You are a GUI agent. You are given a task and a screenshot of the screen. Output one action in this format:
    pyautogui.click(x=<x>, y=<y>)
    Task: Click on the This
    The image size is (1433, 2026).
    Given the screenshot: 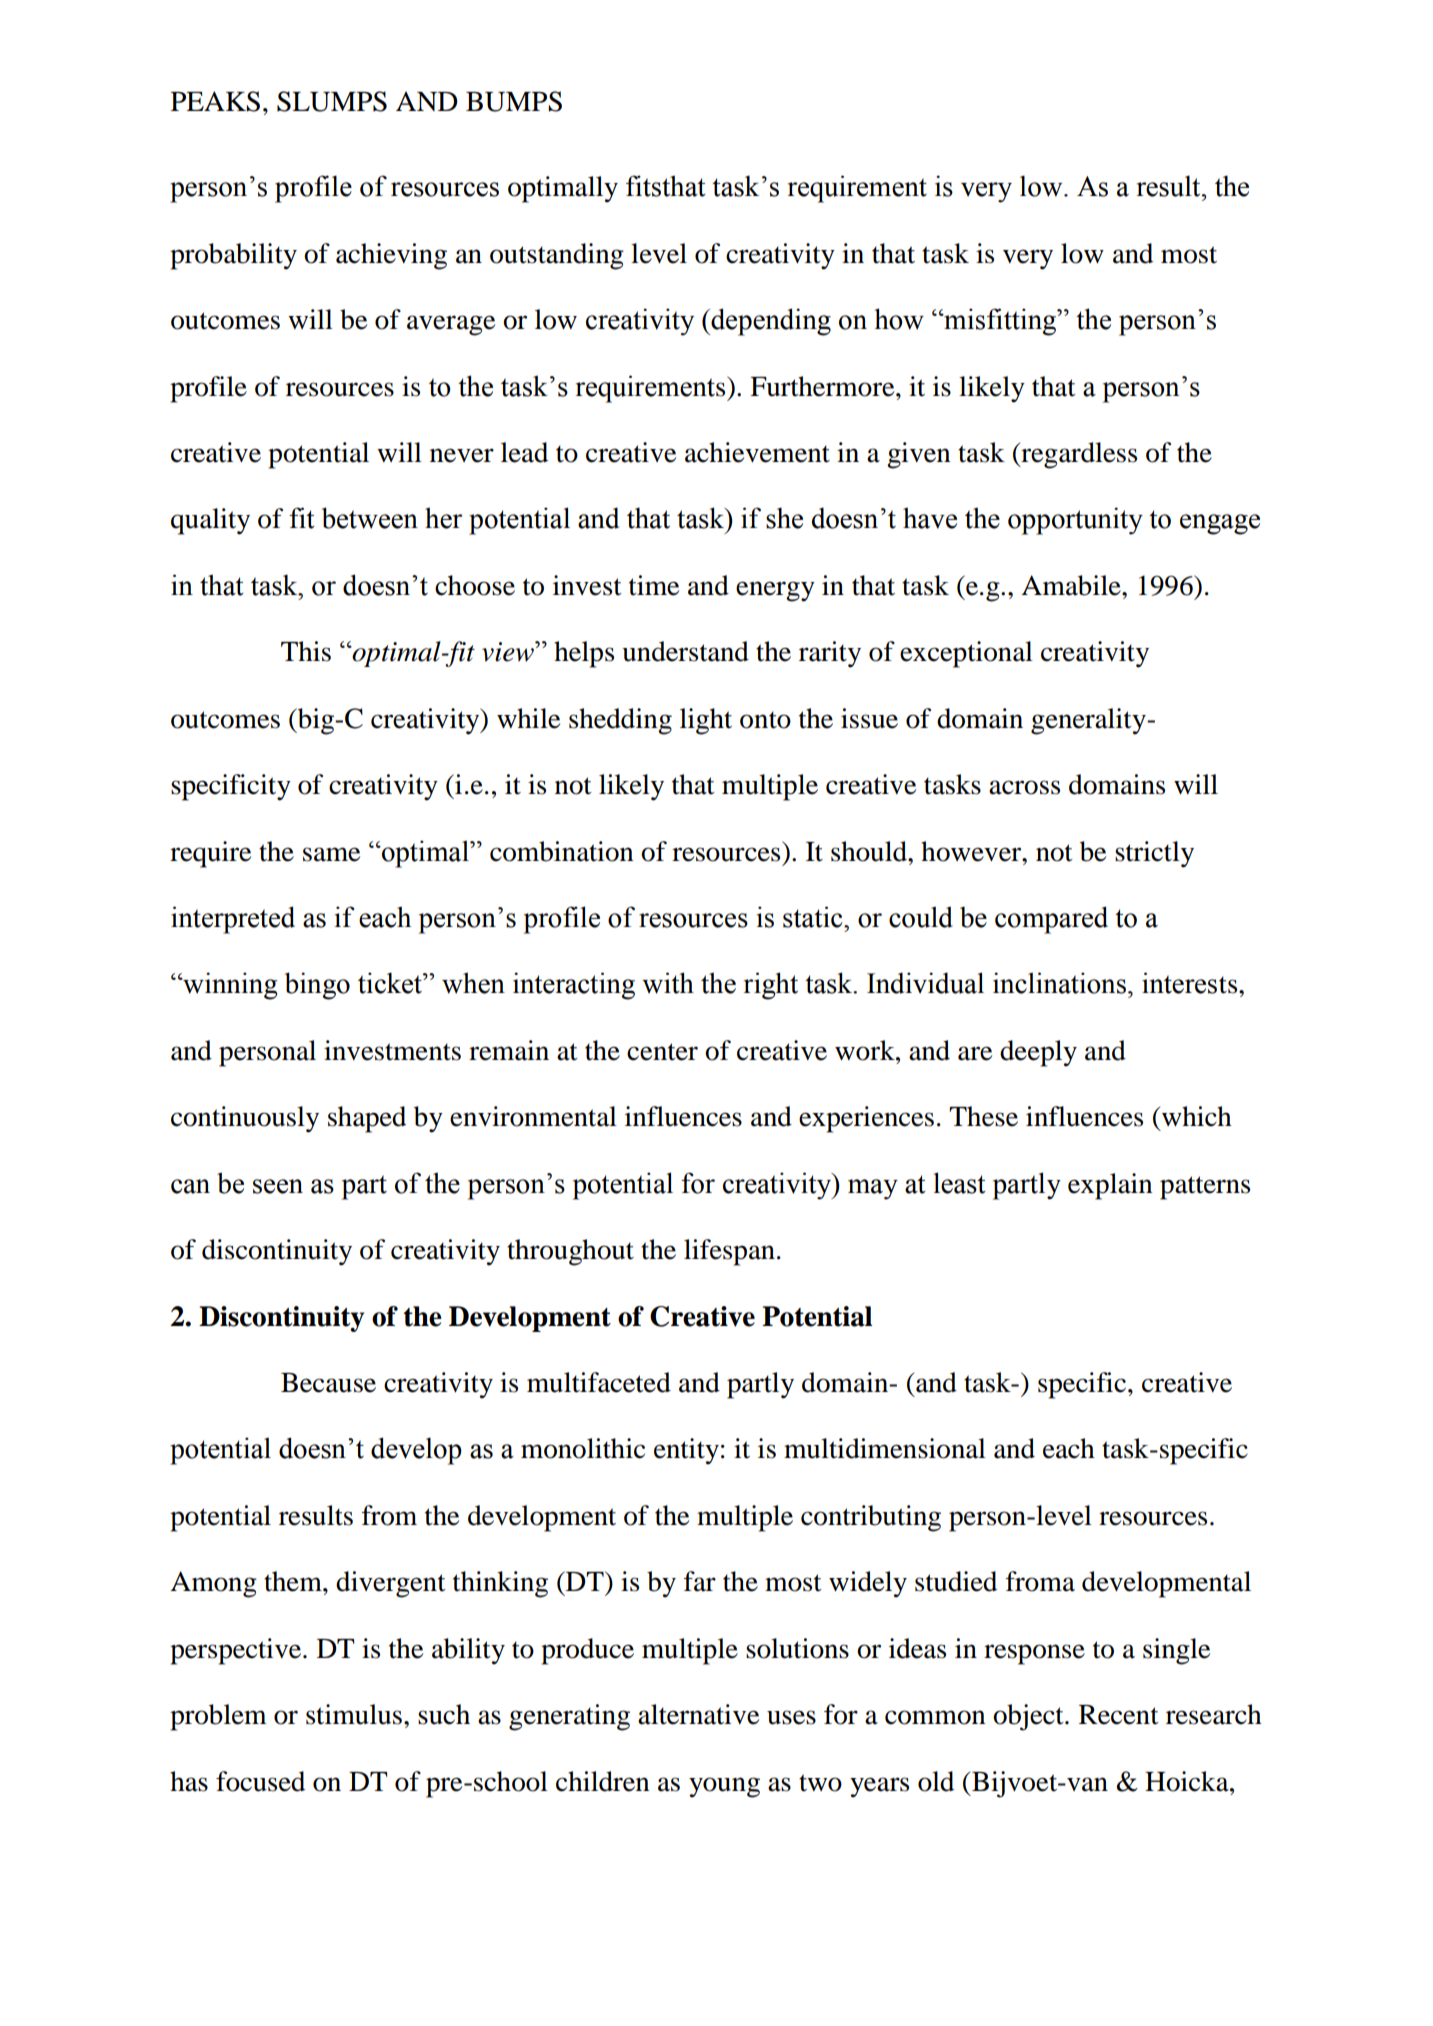 What is the action you would take?
    pyautogui.click(x=306, y=651)
